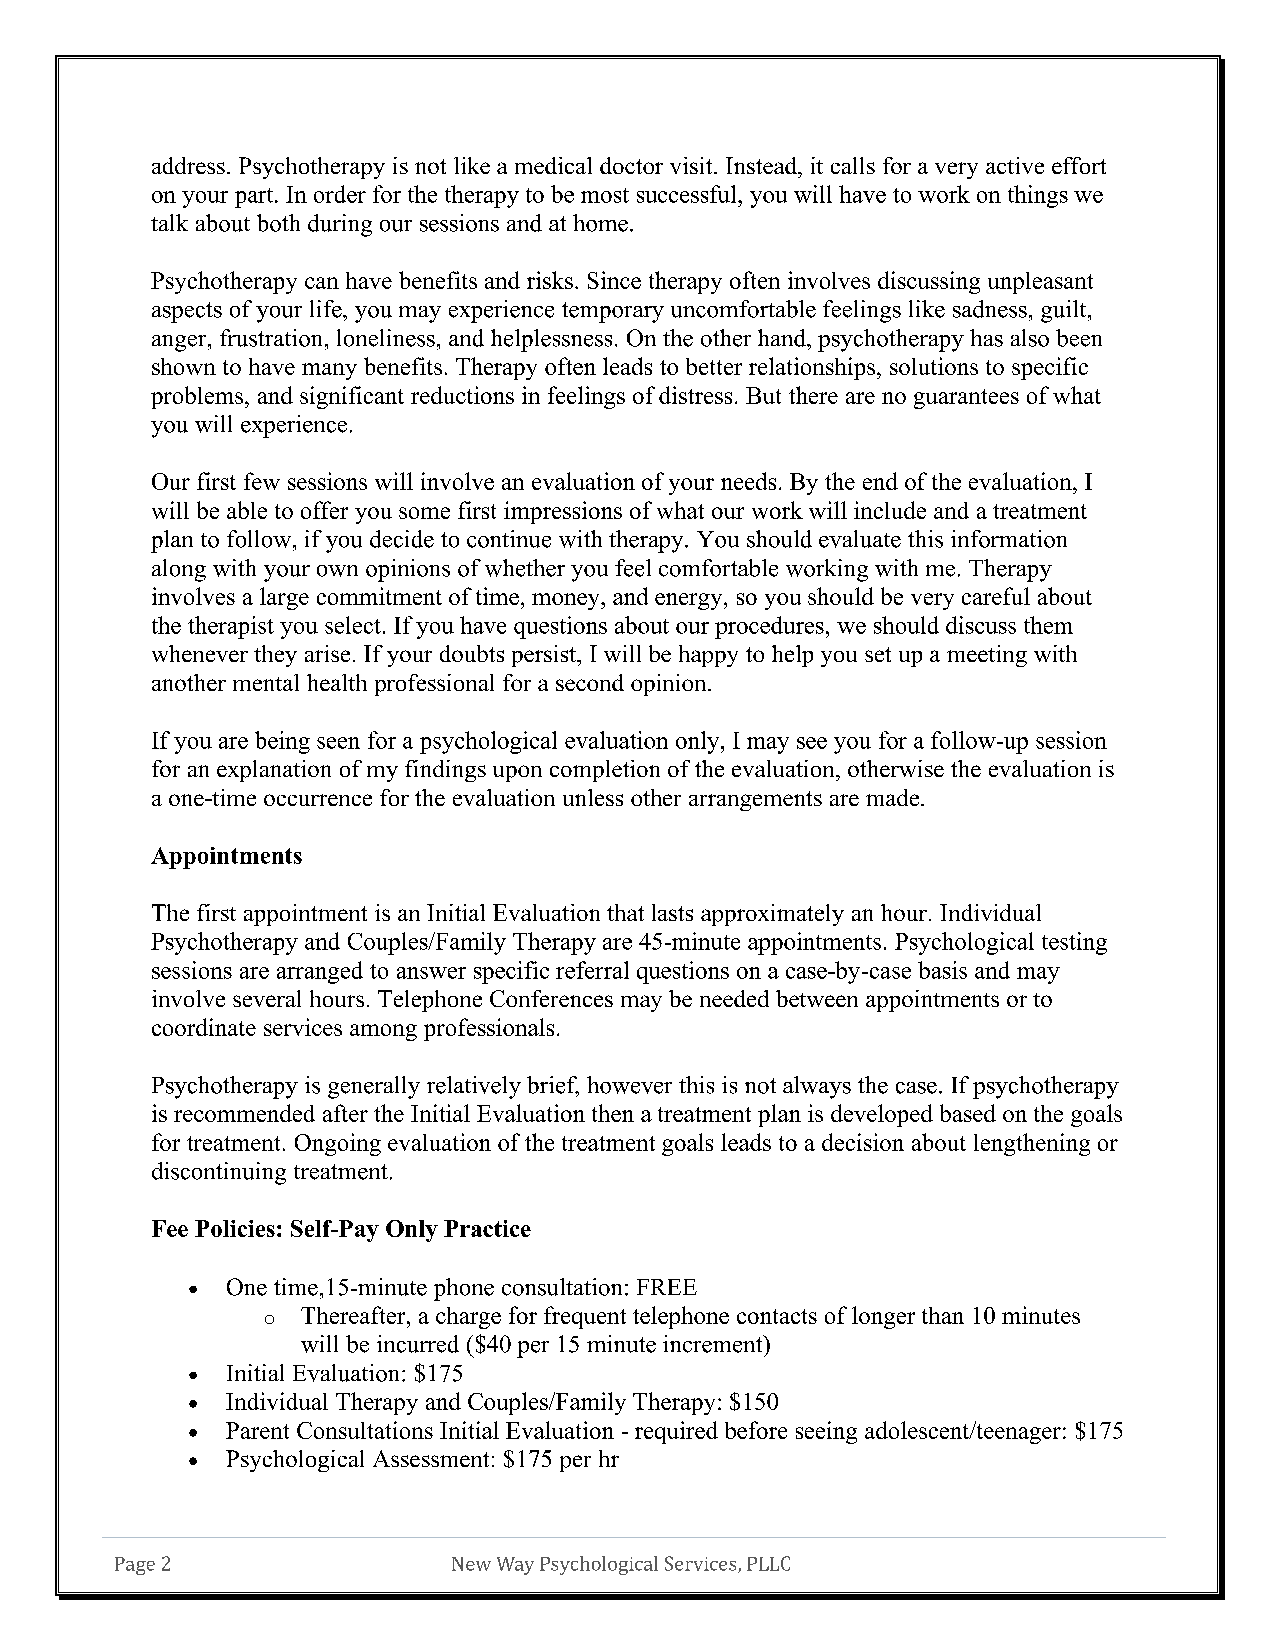  I want to click on required, so click(676, 1432).
